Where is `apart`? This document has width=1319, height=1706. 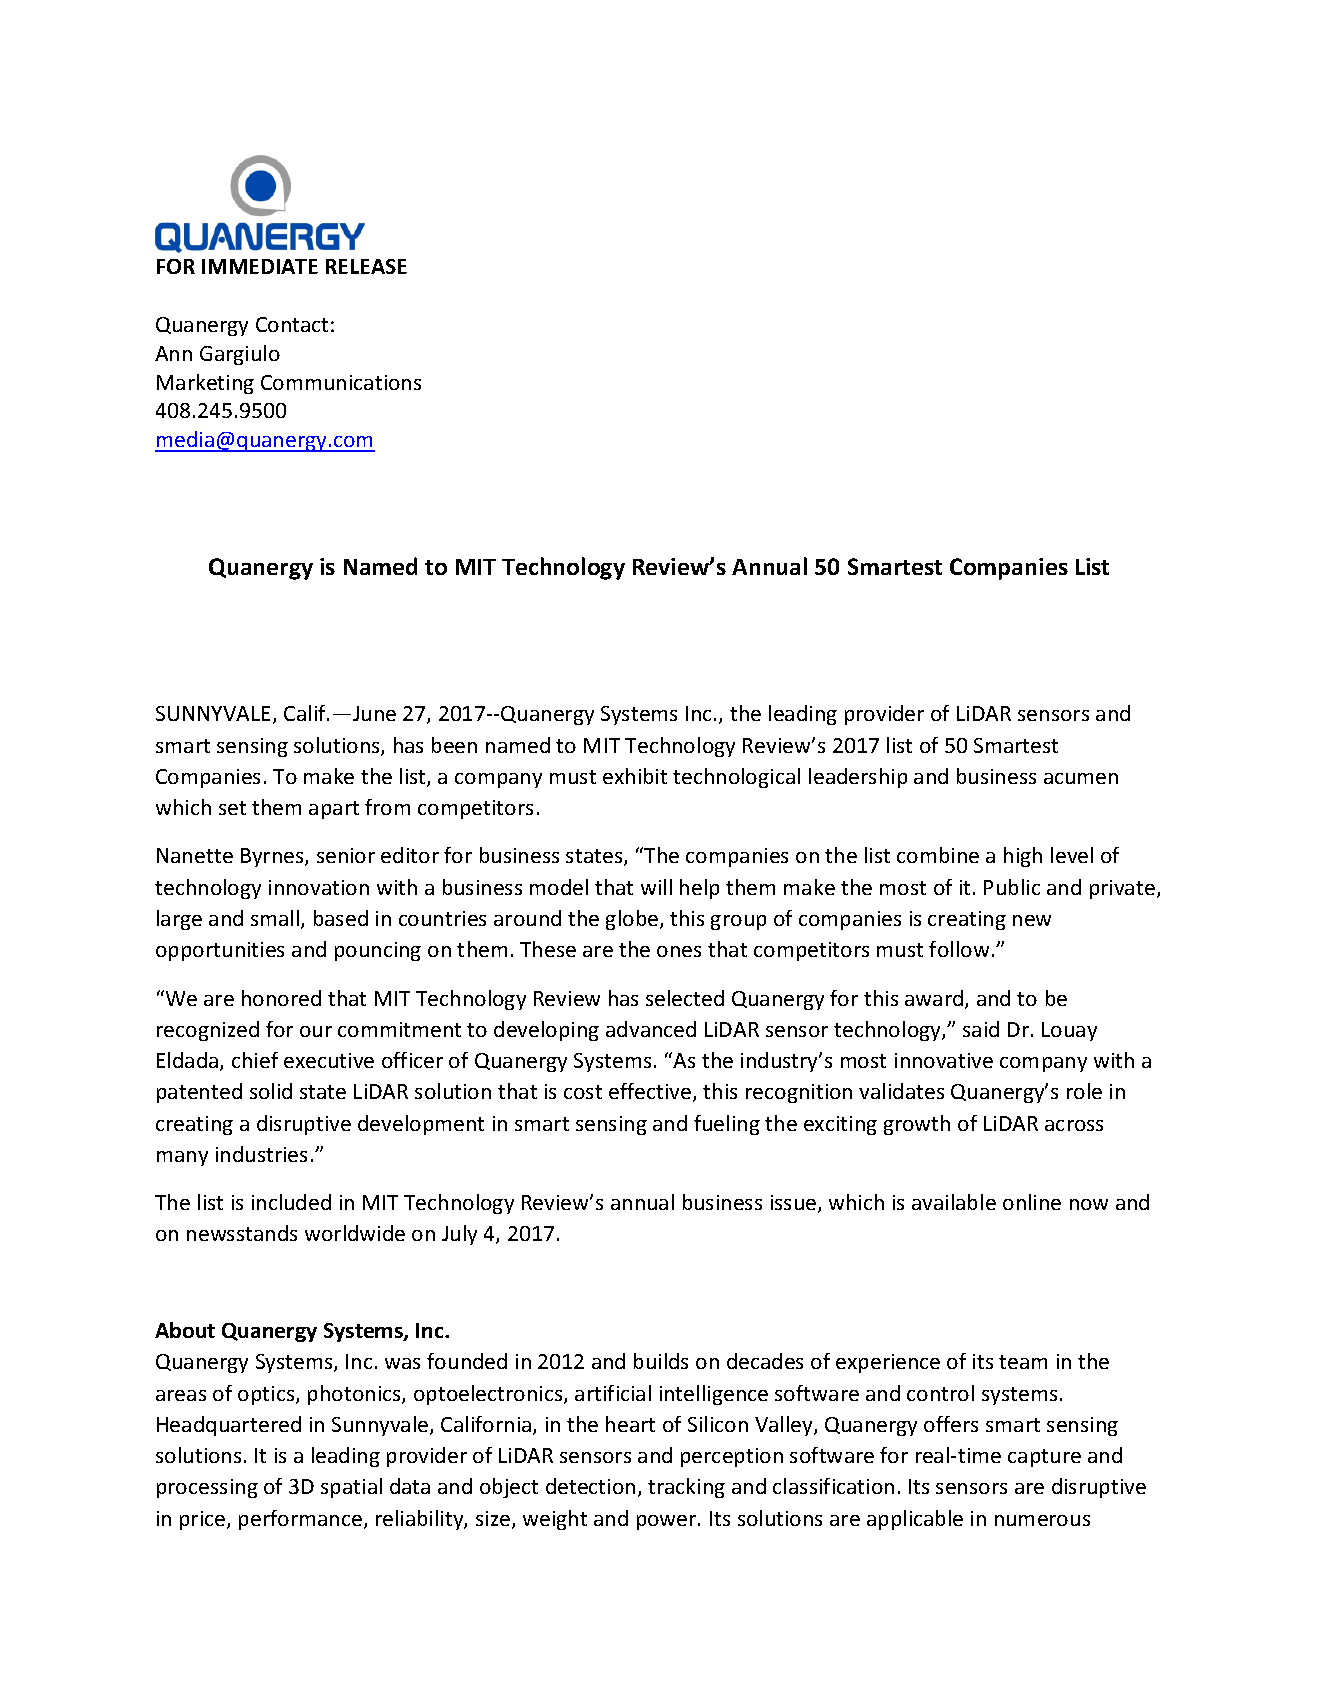 apart is located at coordinates (334, 810).
